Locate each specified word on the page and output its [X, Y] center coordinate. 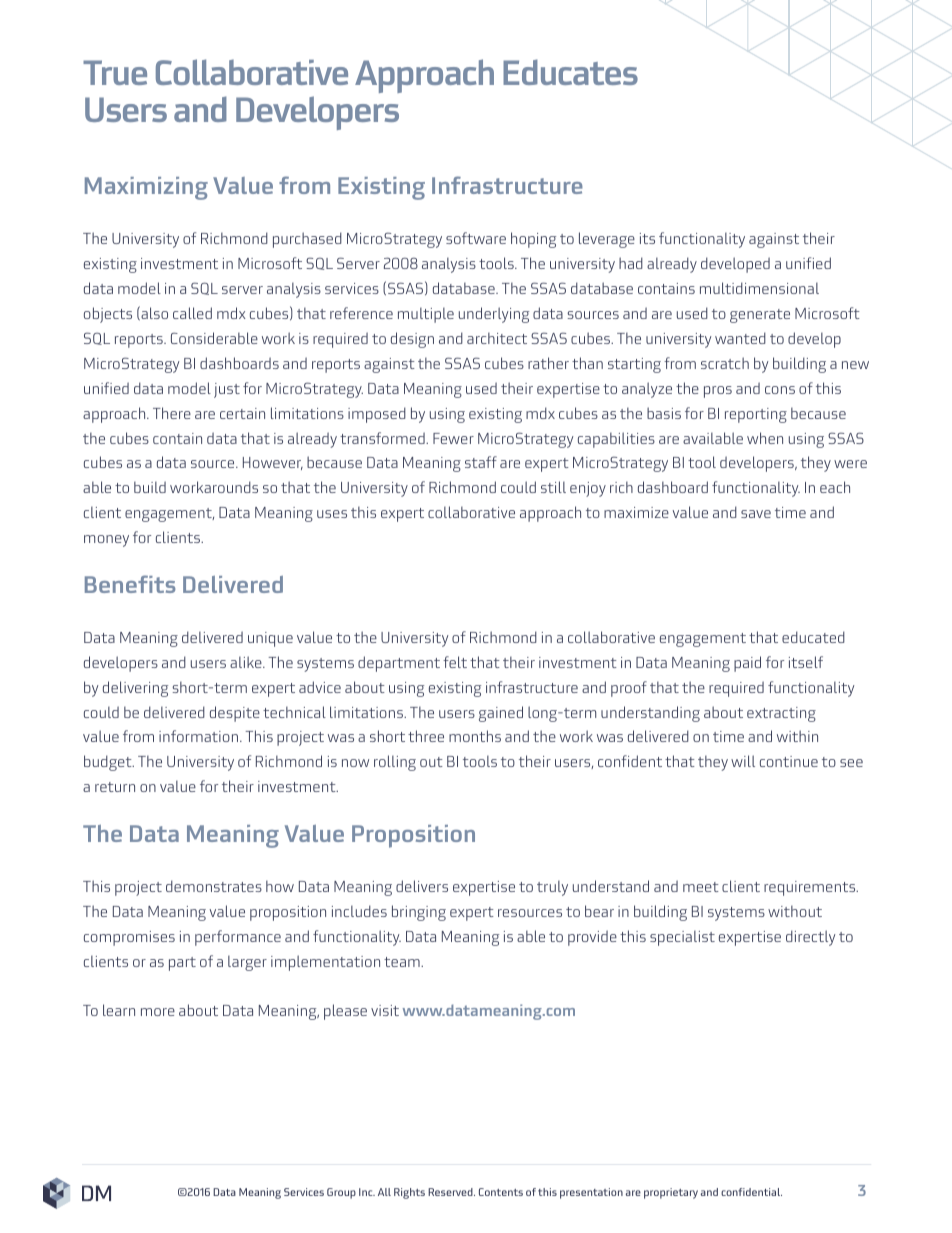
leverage [607, 240]
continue [789, 761]
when [765, 438]
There [172, 413]
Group [341, 1193]
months [475, 736]
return [115, 787]
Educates [570, 72]
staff [481, 462]
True [115, 72]
